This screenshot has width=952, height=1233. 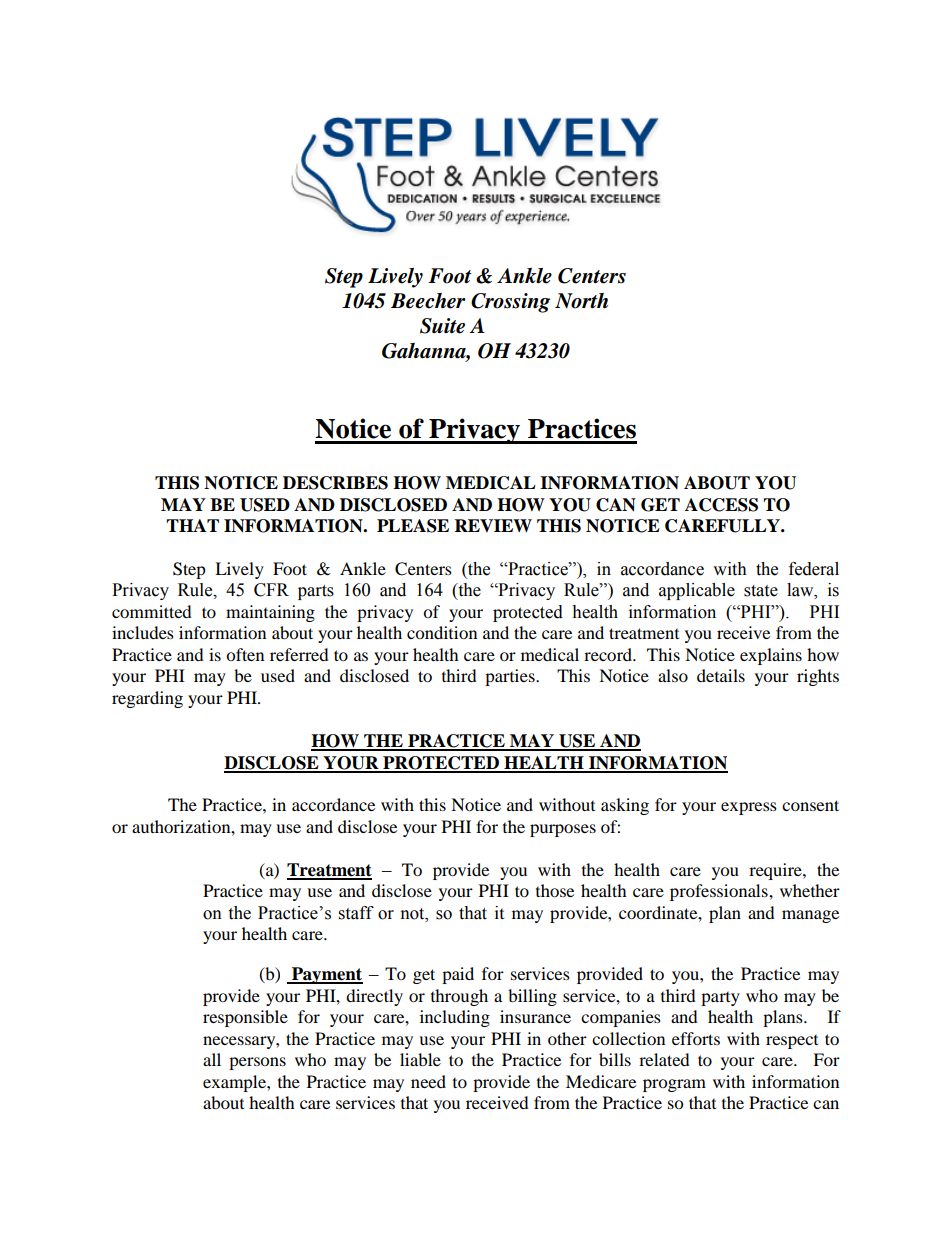 What do you see at coordinates (581, 301) in the screenshot?
I see `North` at bounding box center [581, 301].
